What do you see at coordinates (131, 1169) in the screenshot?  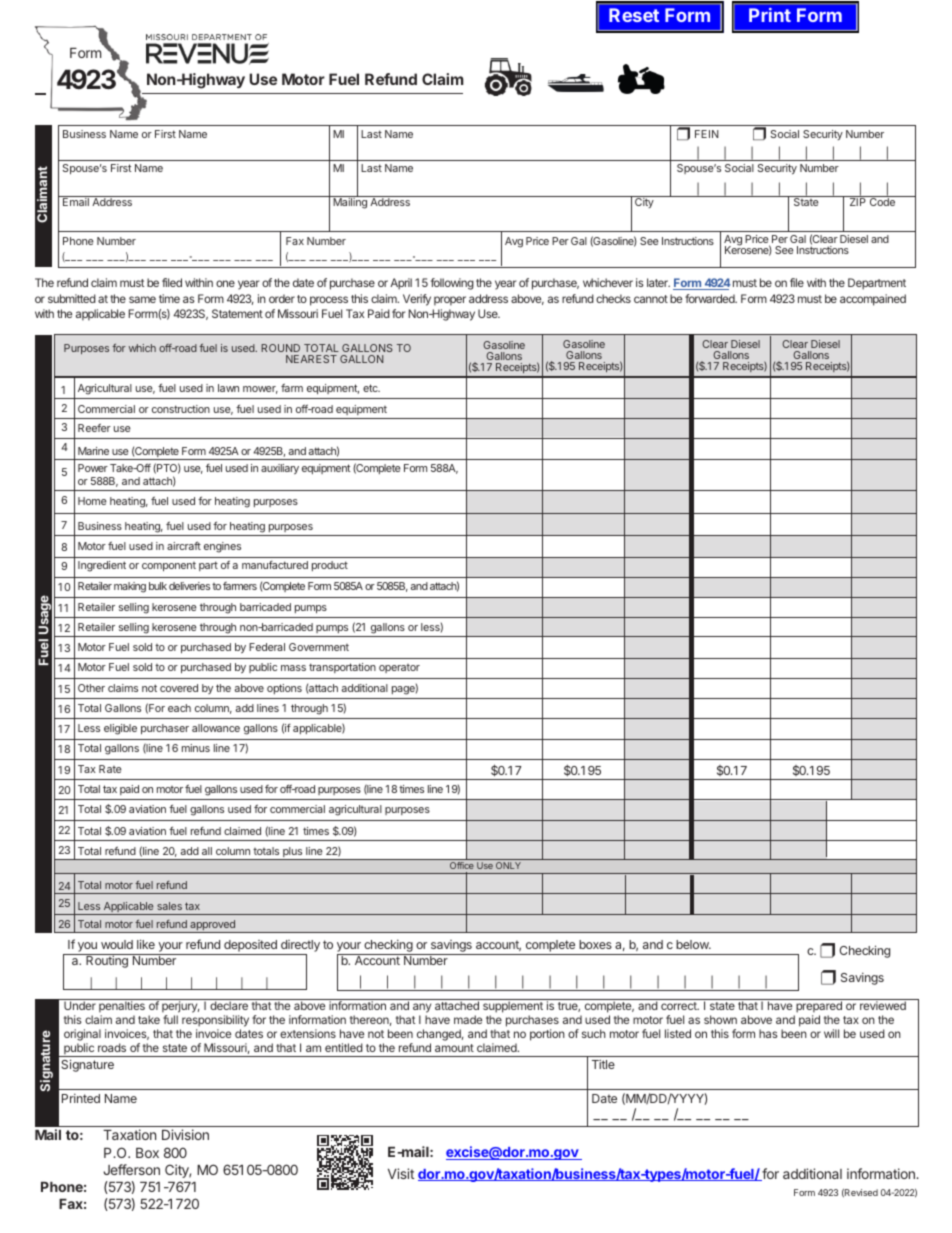 I see `Jefferson` at bounding box center [131, 1169].
